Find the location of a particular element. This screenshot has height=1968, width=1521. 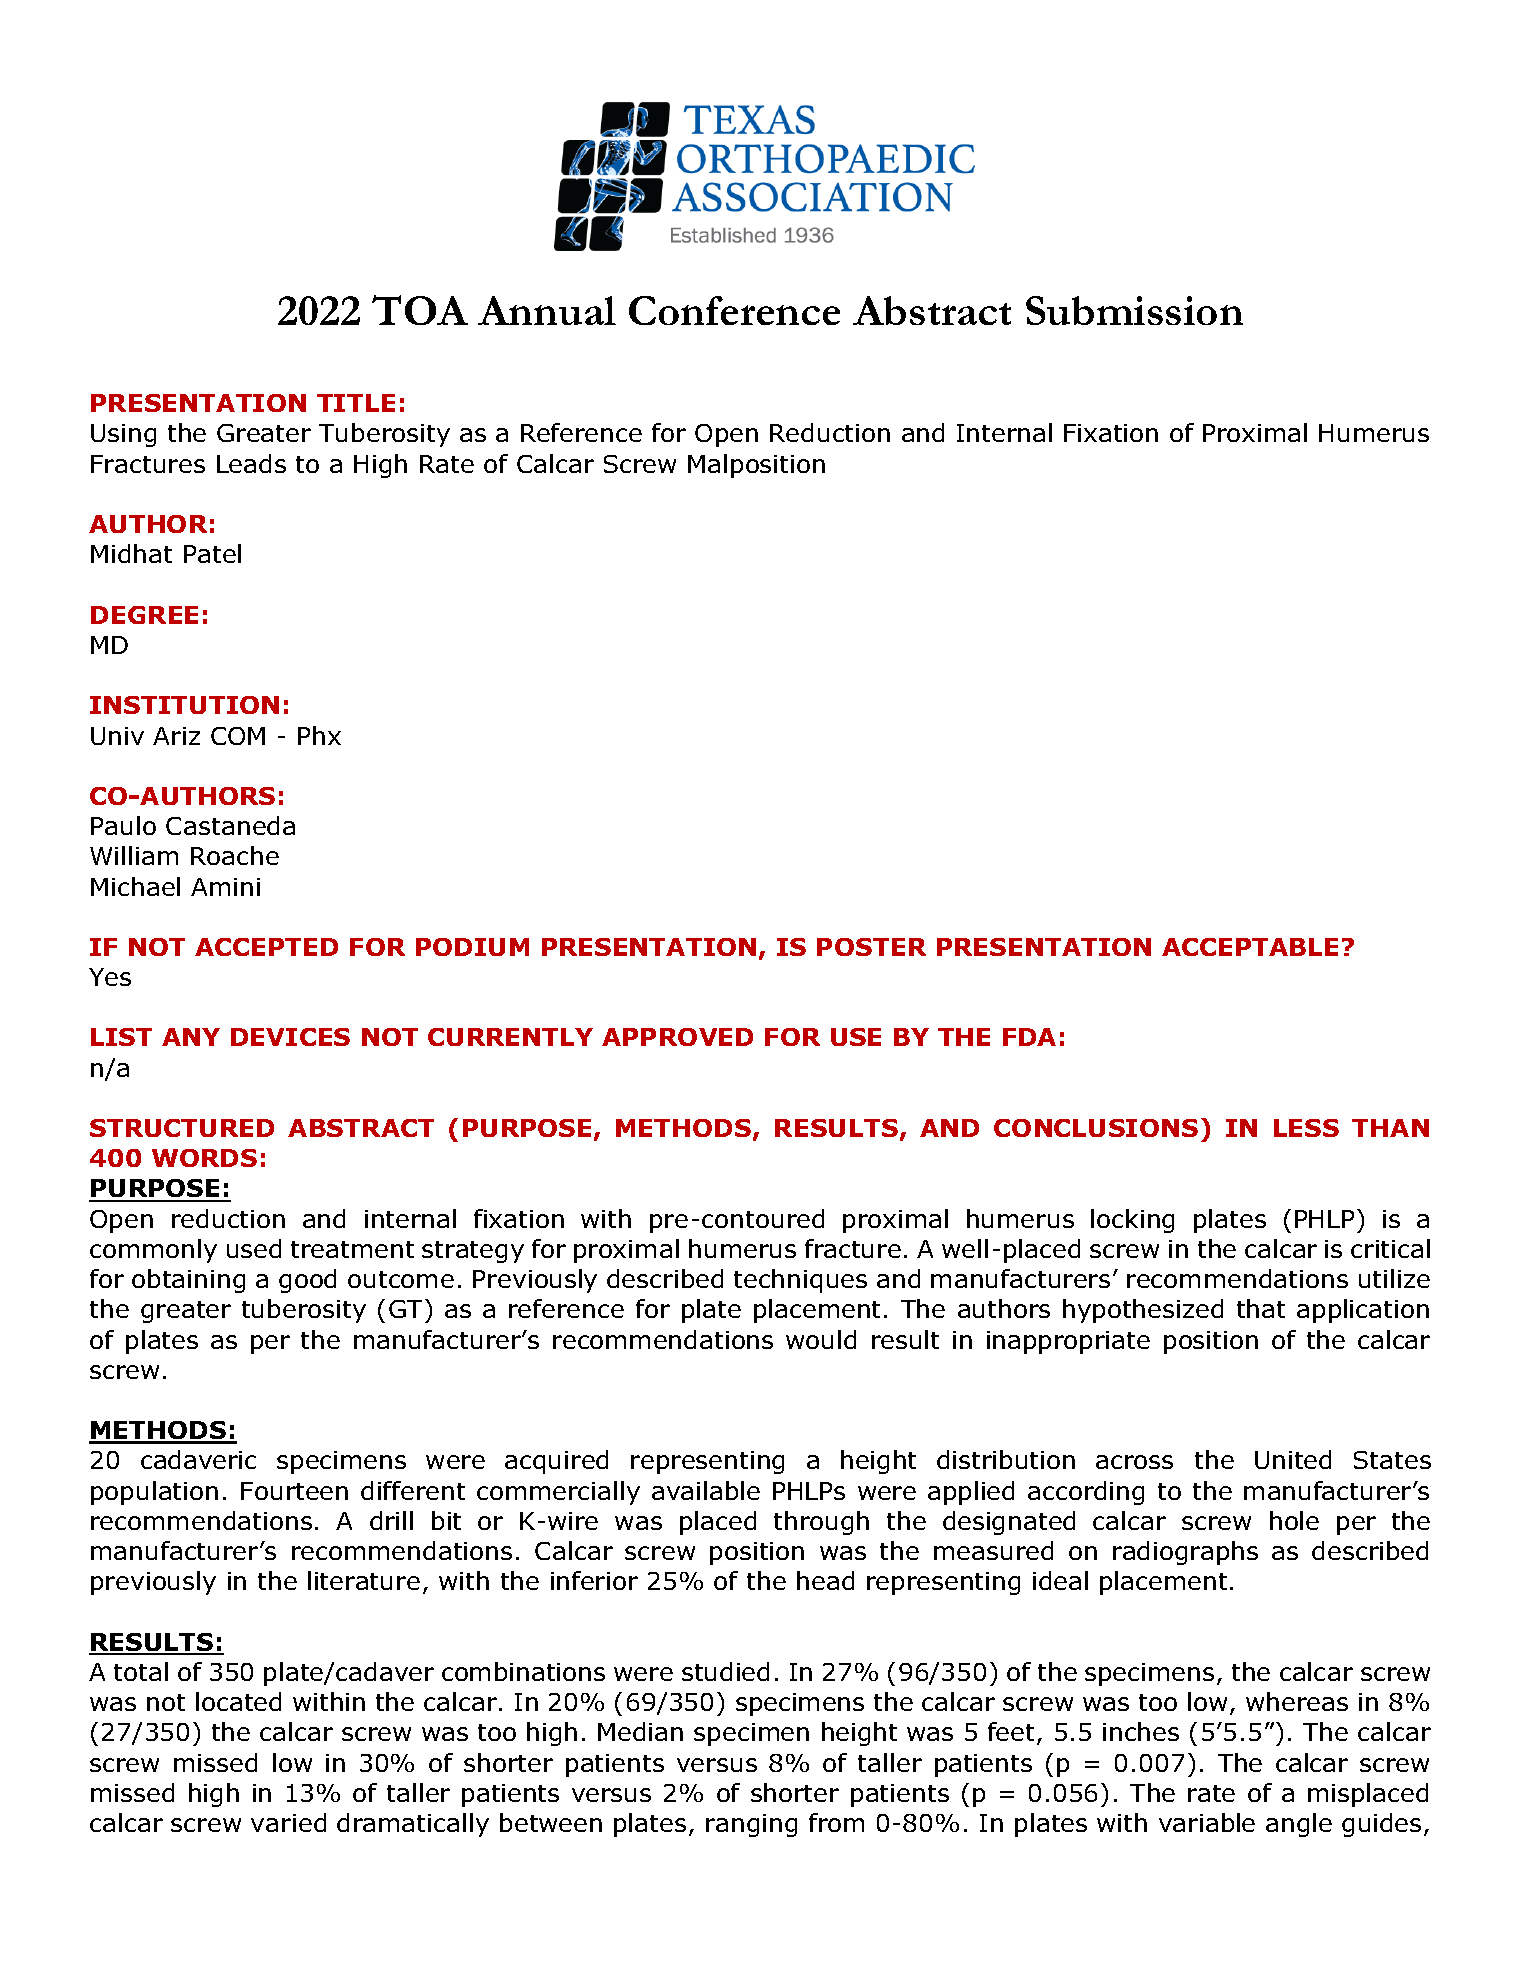

ACCEPTABLE is located at coordinates (1250, 947).
